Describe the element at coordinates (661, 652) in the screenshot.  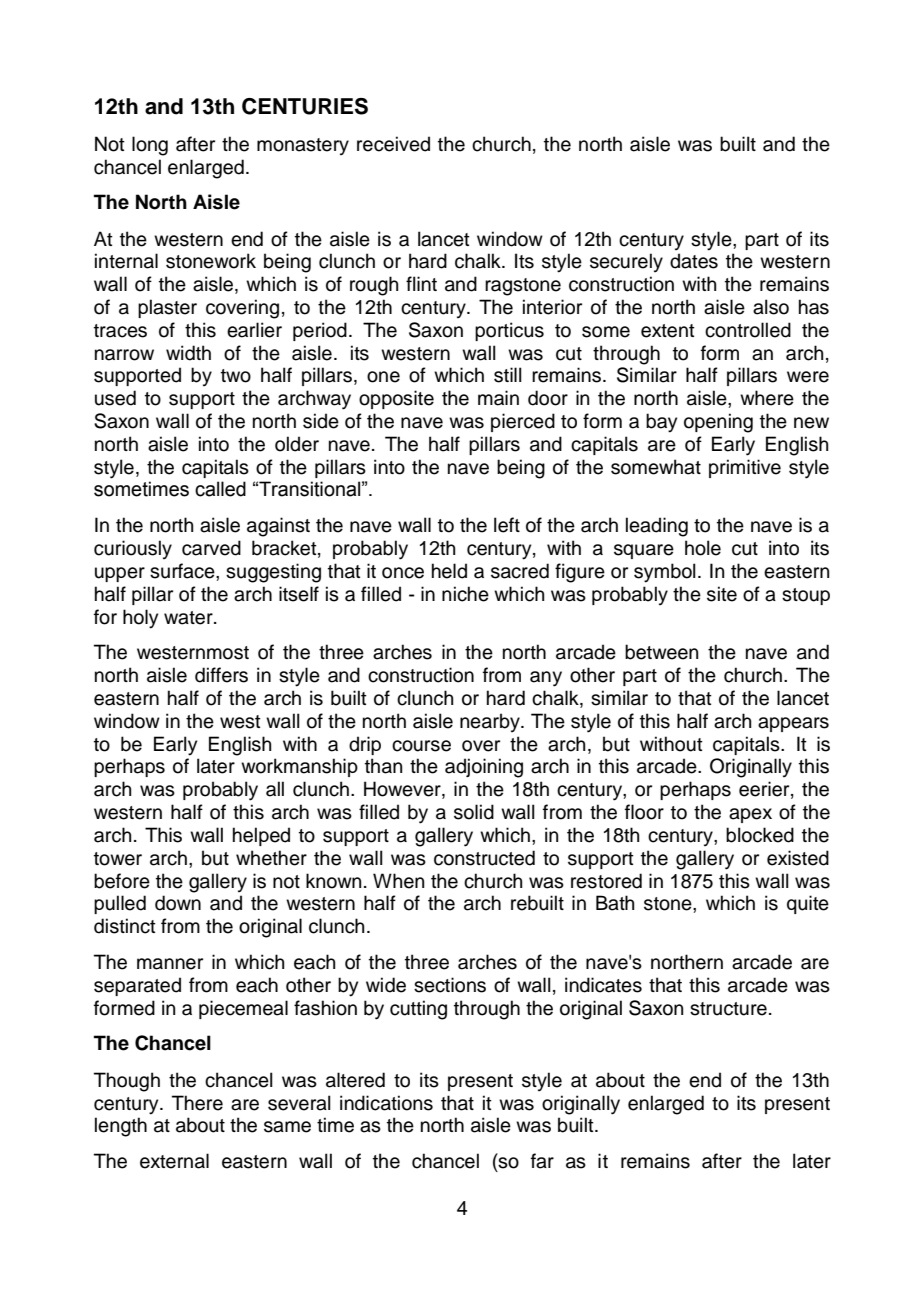
I see `between` at that location.
